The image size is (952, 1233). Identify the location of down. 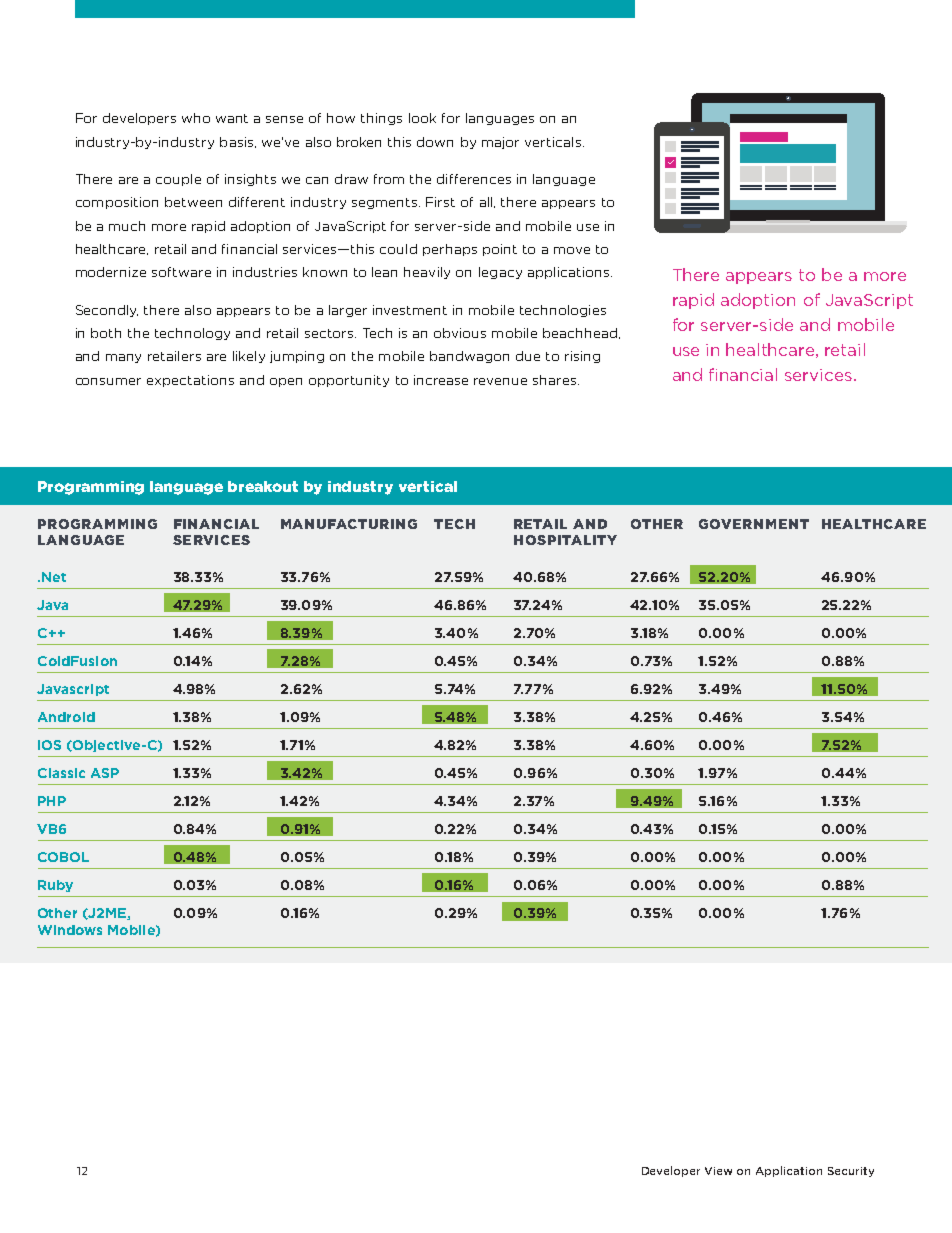
(435, 142).
